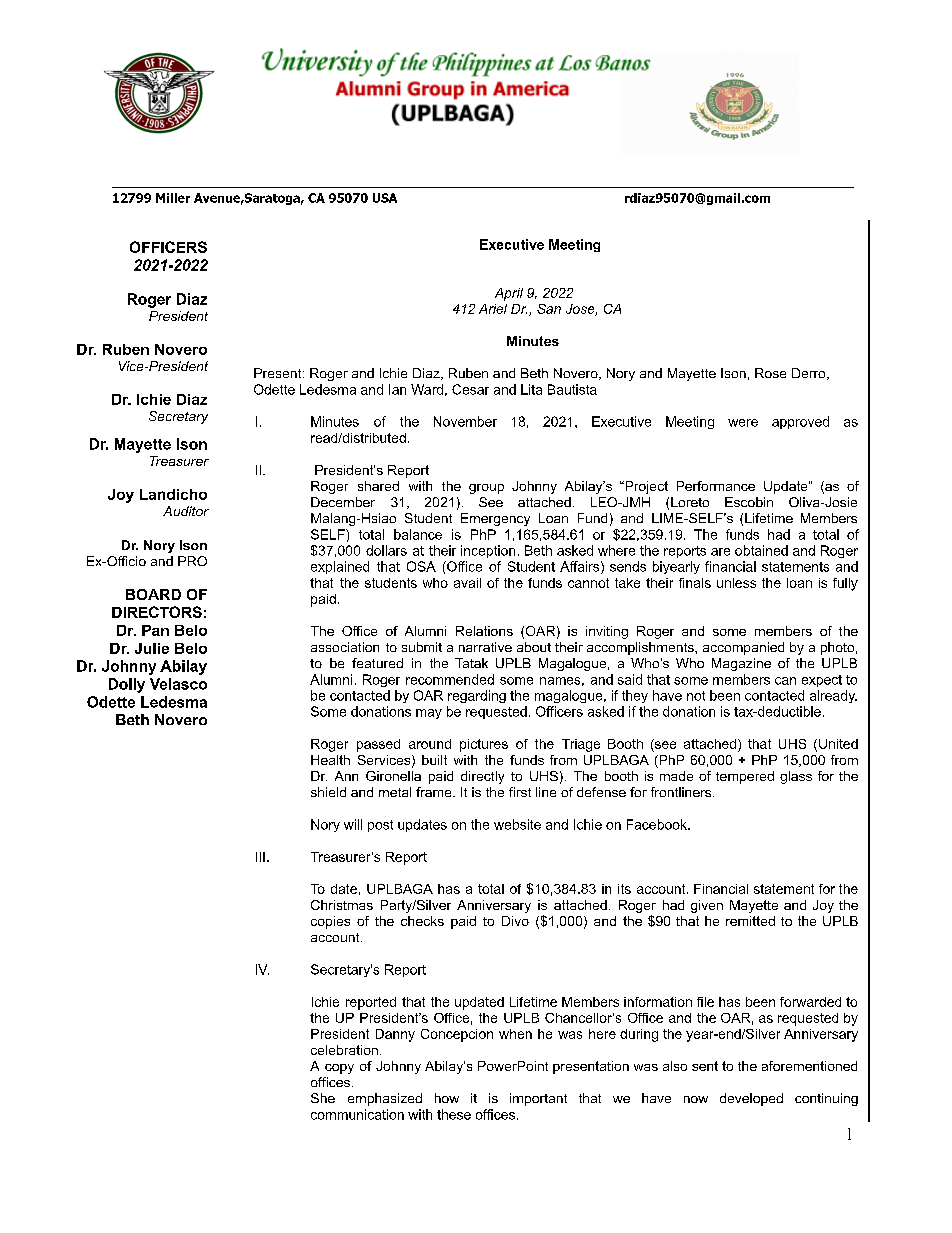 The image size is (952, 1233). I want to click on She, so click(323, 1098).
